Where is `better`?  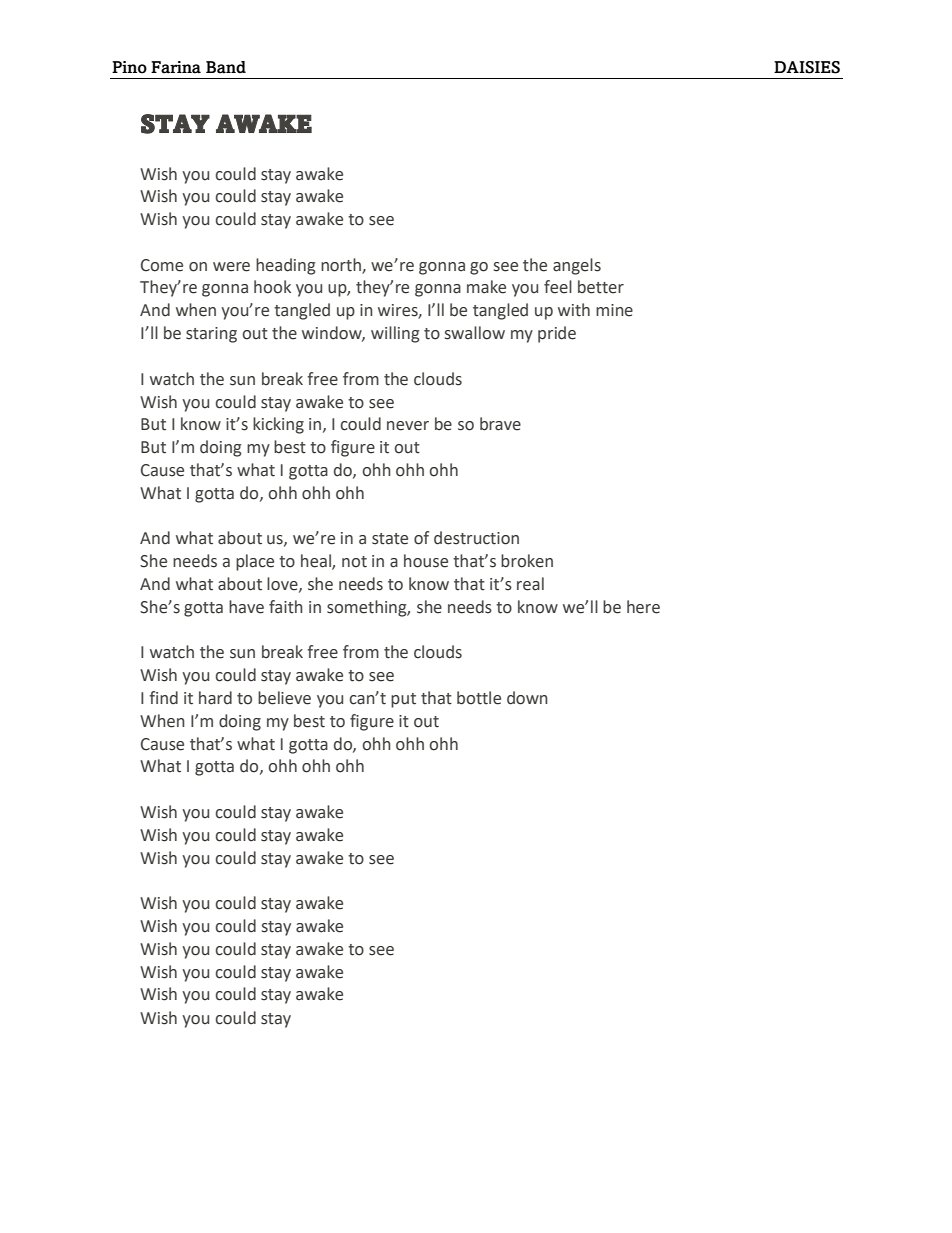 better is located at coordinates (601, 287).
